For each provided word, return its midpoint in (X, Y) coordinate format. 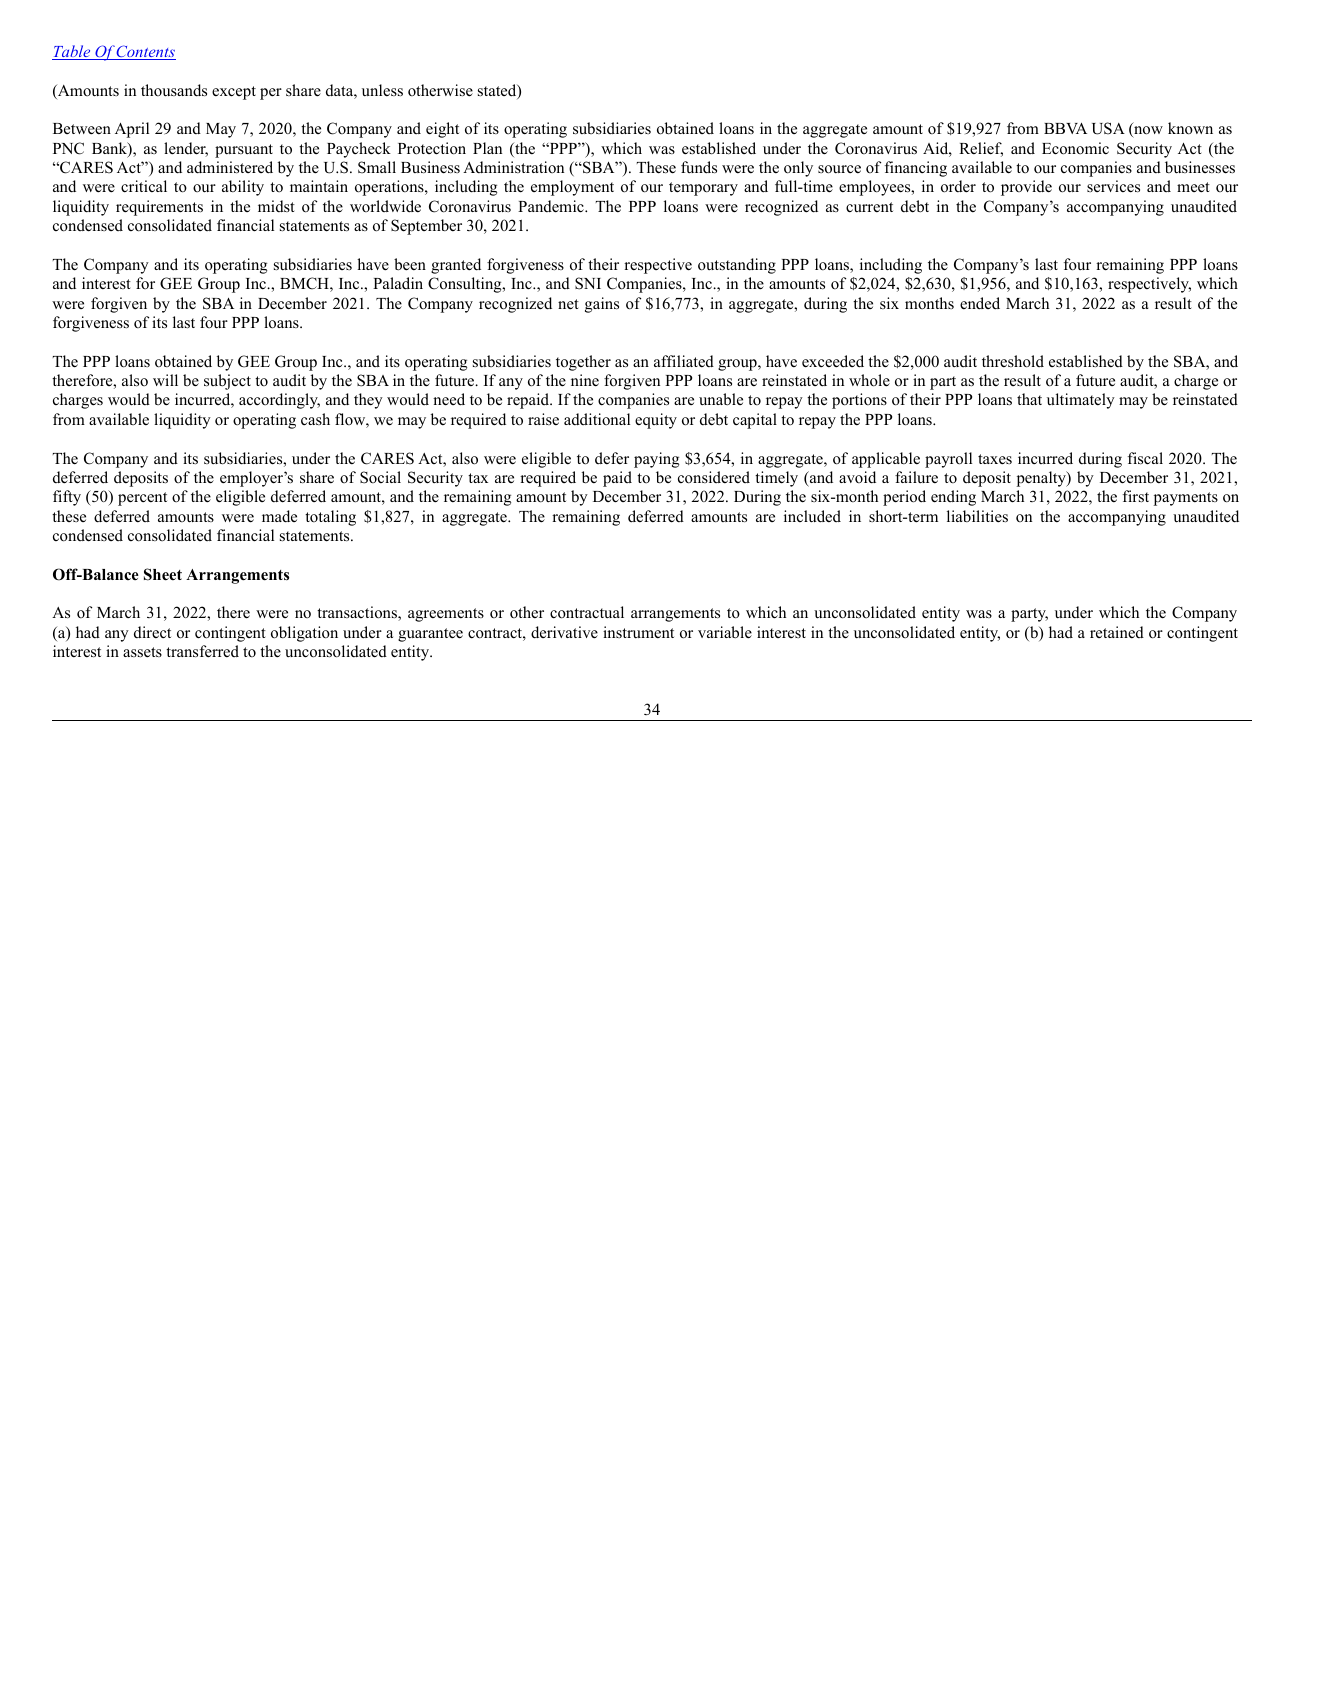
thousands (174, 90)
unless (382, 90)
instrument (638, 632)
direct (152, 632)
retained (1117, 632)
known (1190, 128)
